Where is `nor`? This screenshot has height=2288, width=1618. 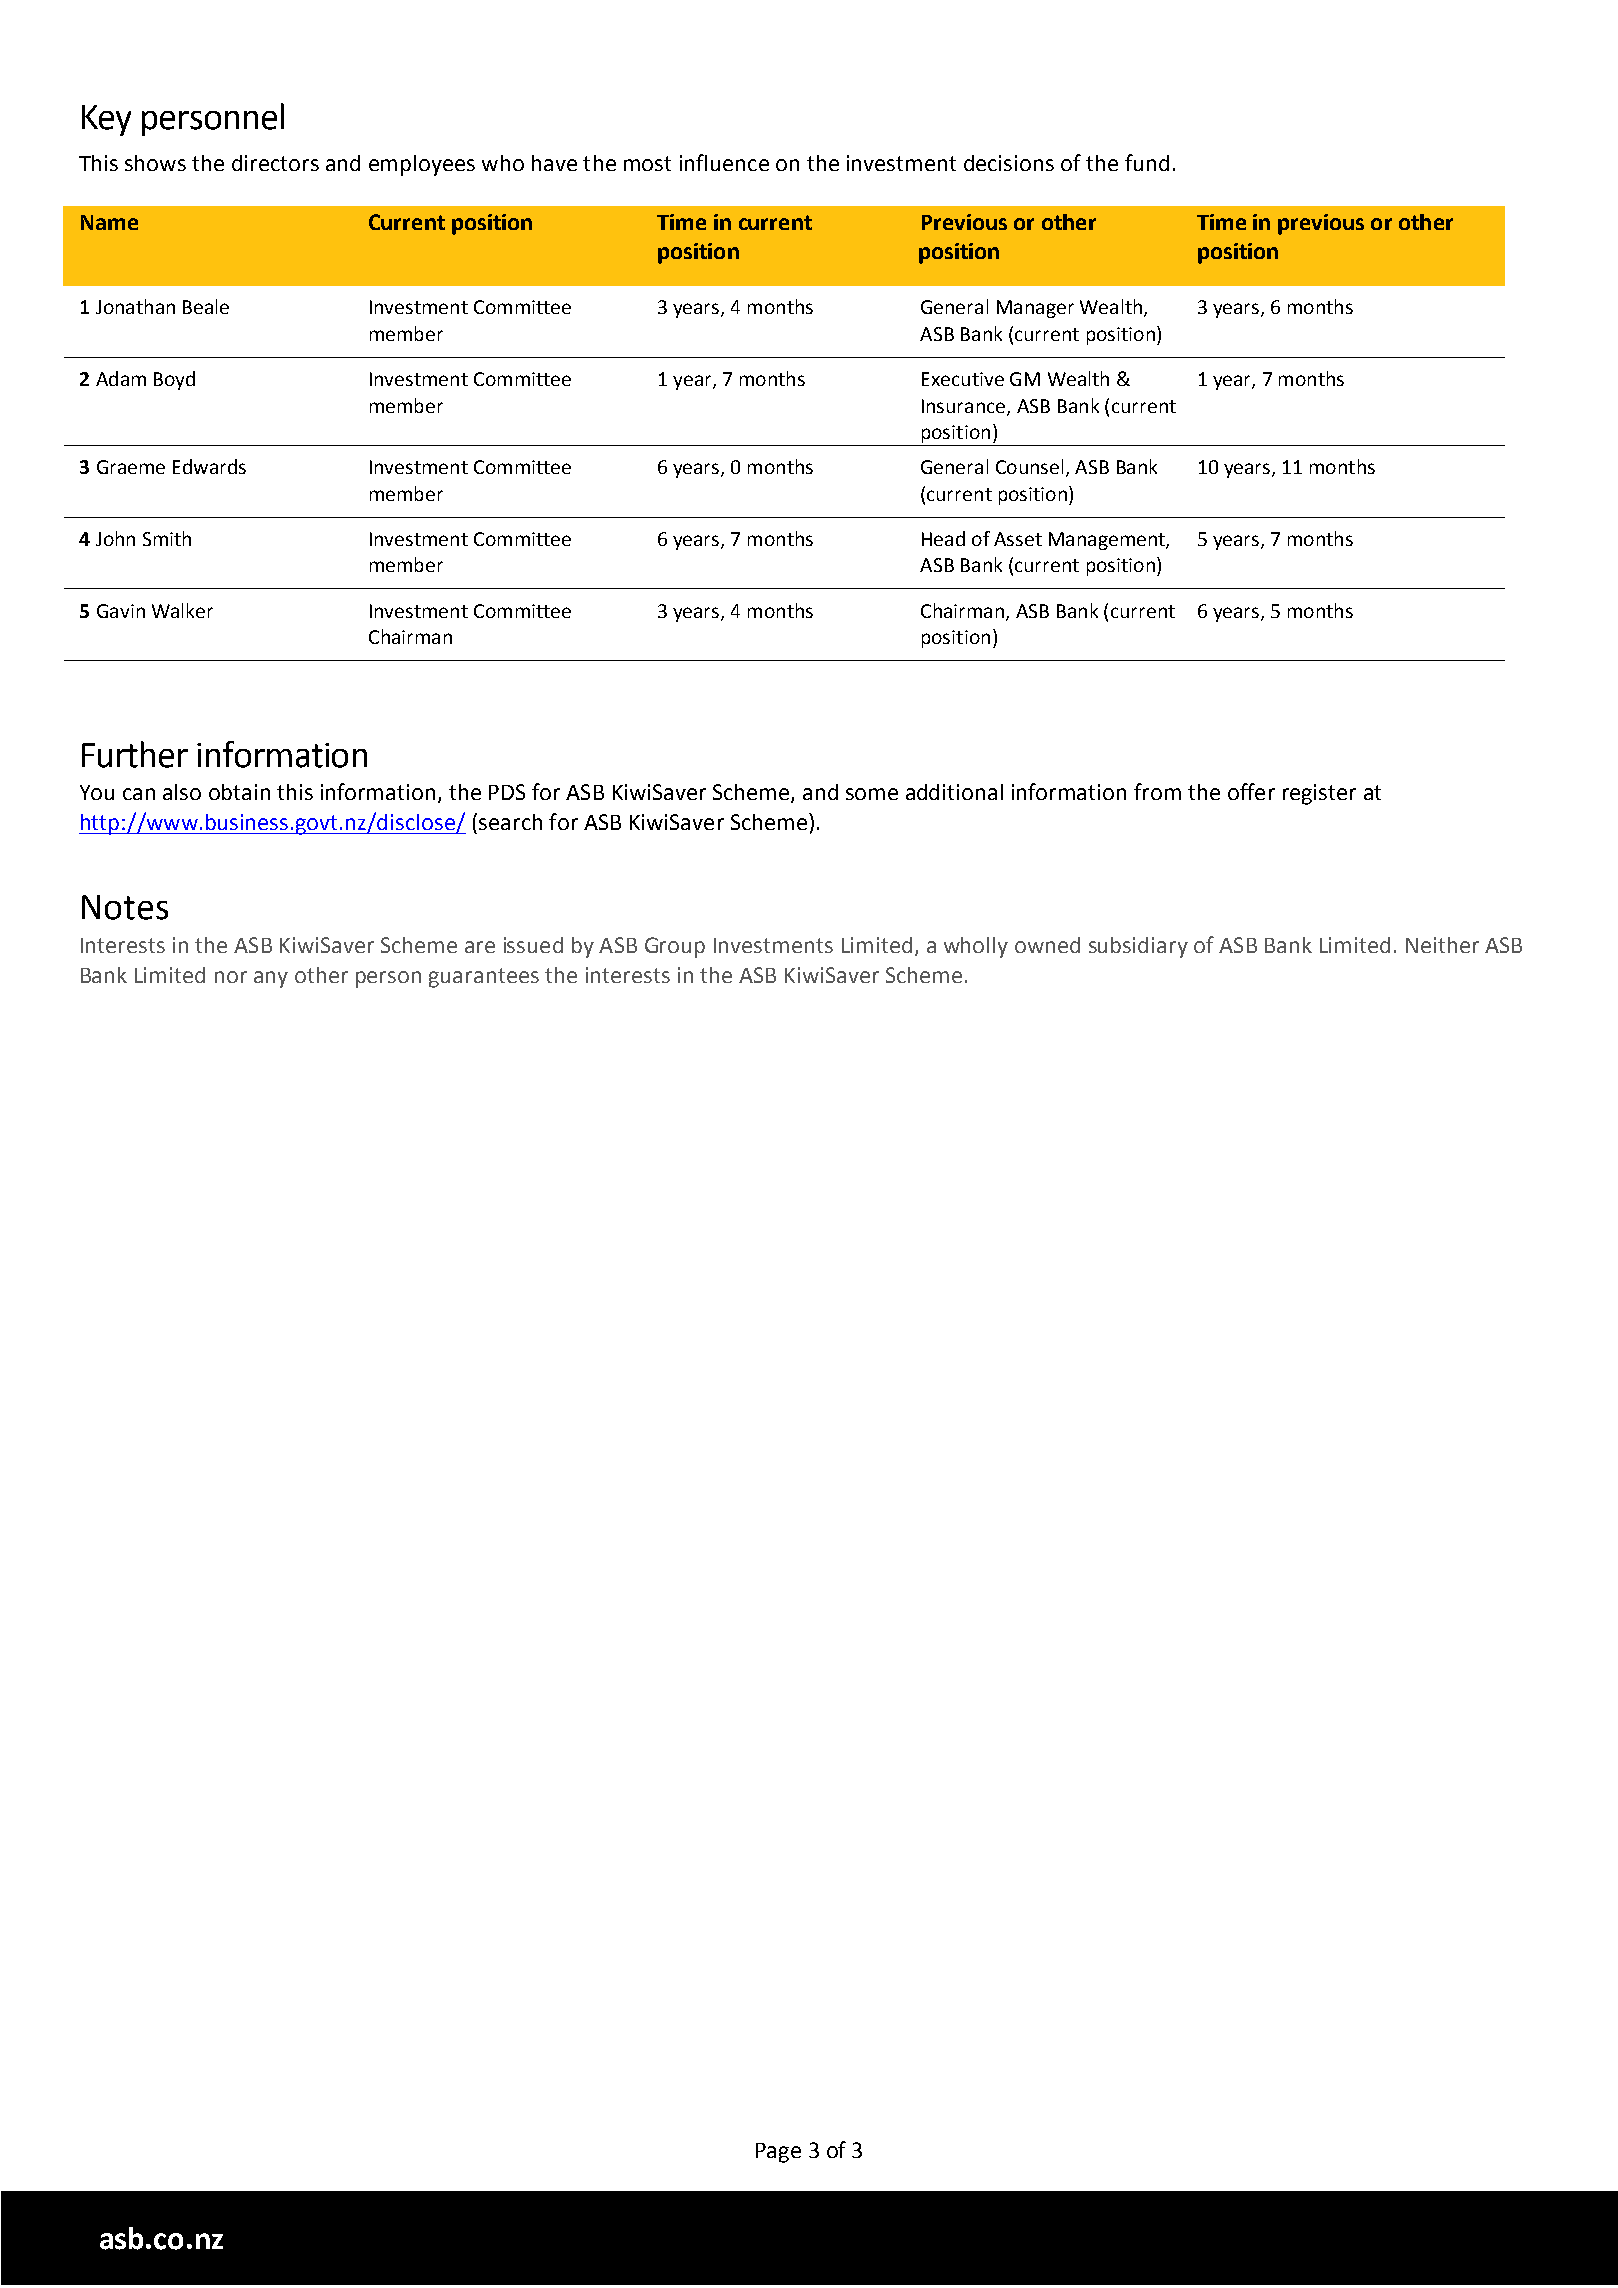 nor is located at coordinates (231, 977).
